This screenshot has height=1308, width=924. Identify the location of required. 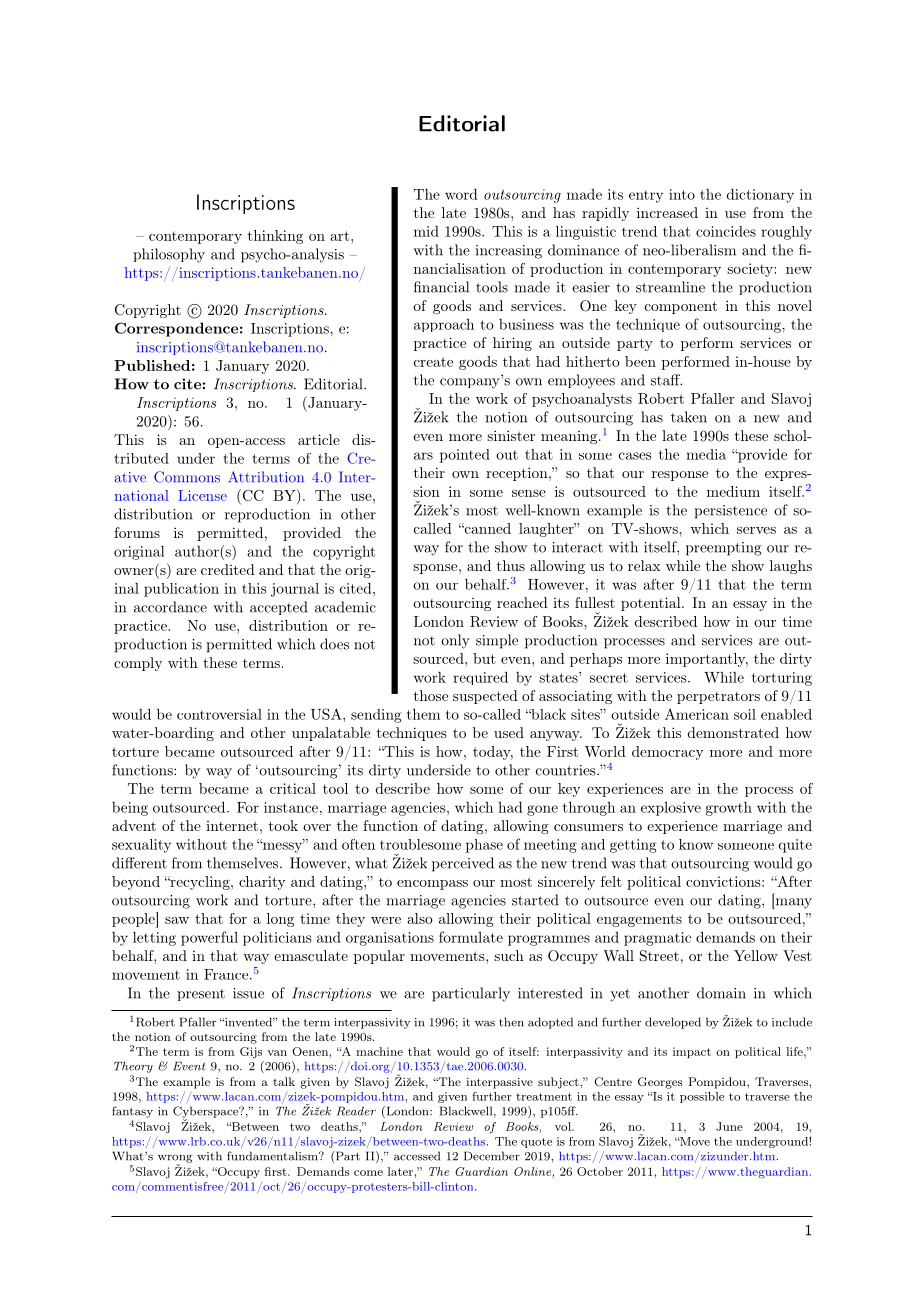
(480, 678).
